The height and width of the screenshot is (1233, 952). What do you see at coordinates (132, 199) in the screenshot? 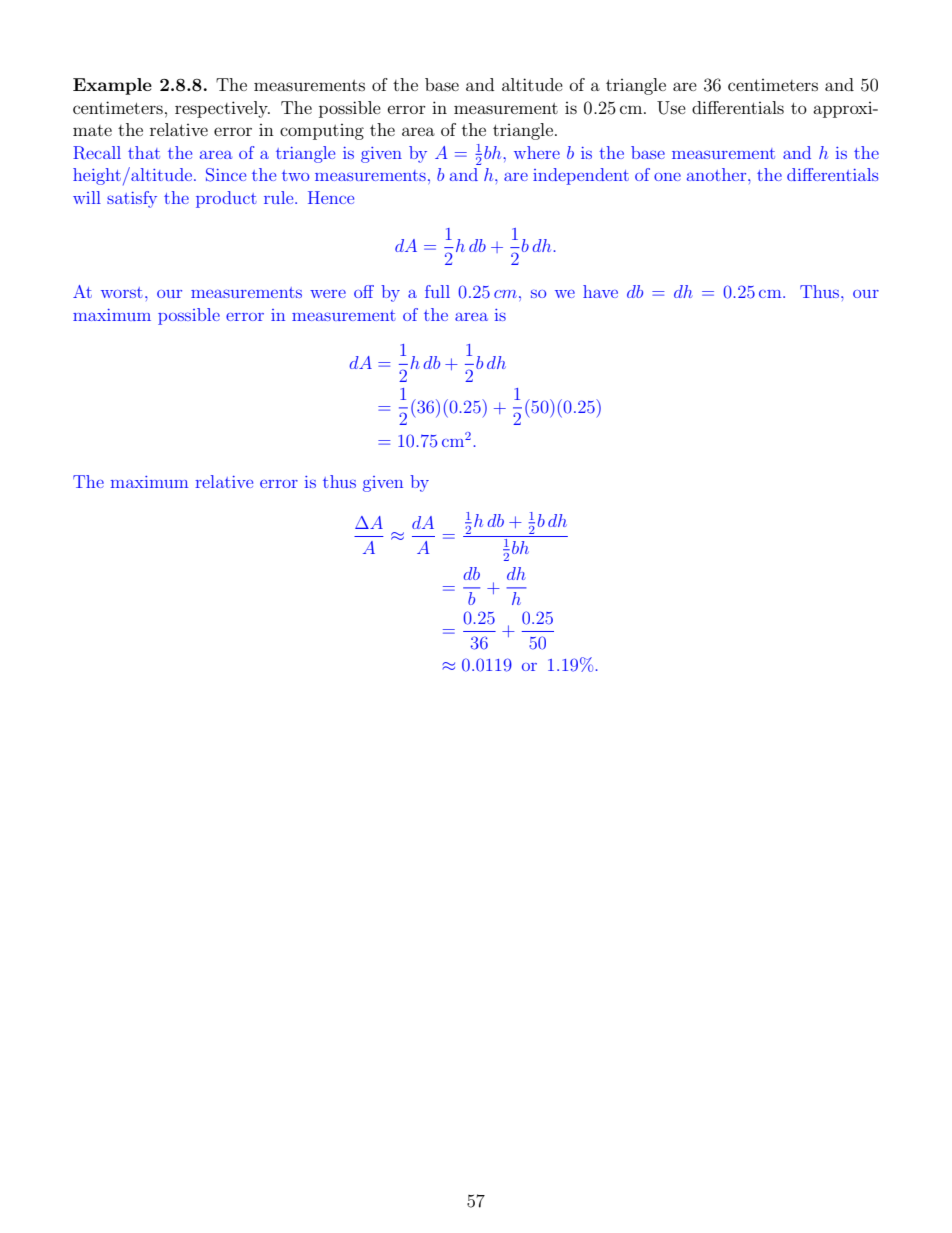
I see `satisfy` at bounding box center [132, 199].
